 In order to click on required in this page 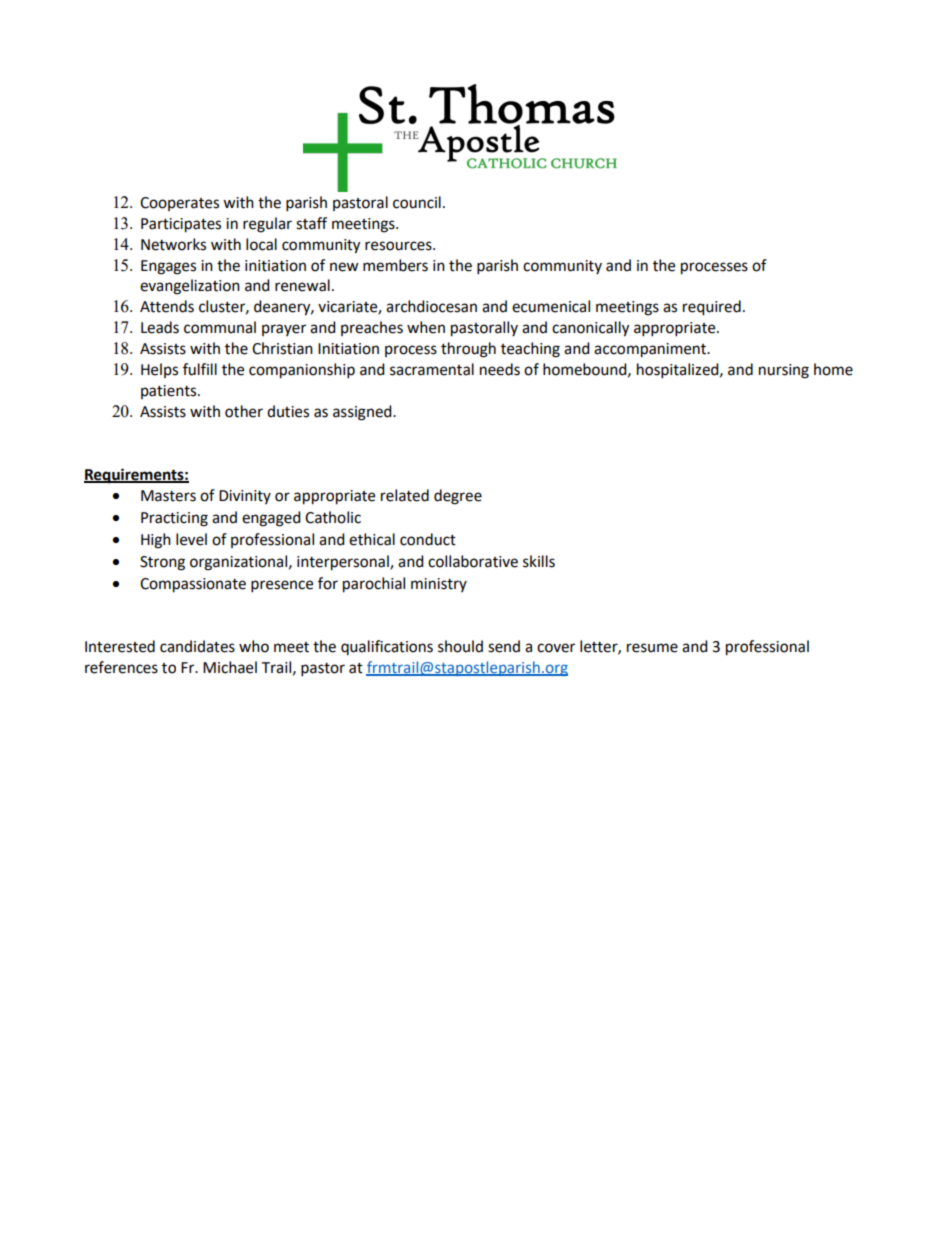, I will do `click(712, 308)`.
